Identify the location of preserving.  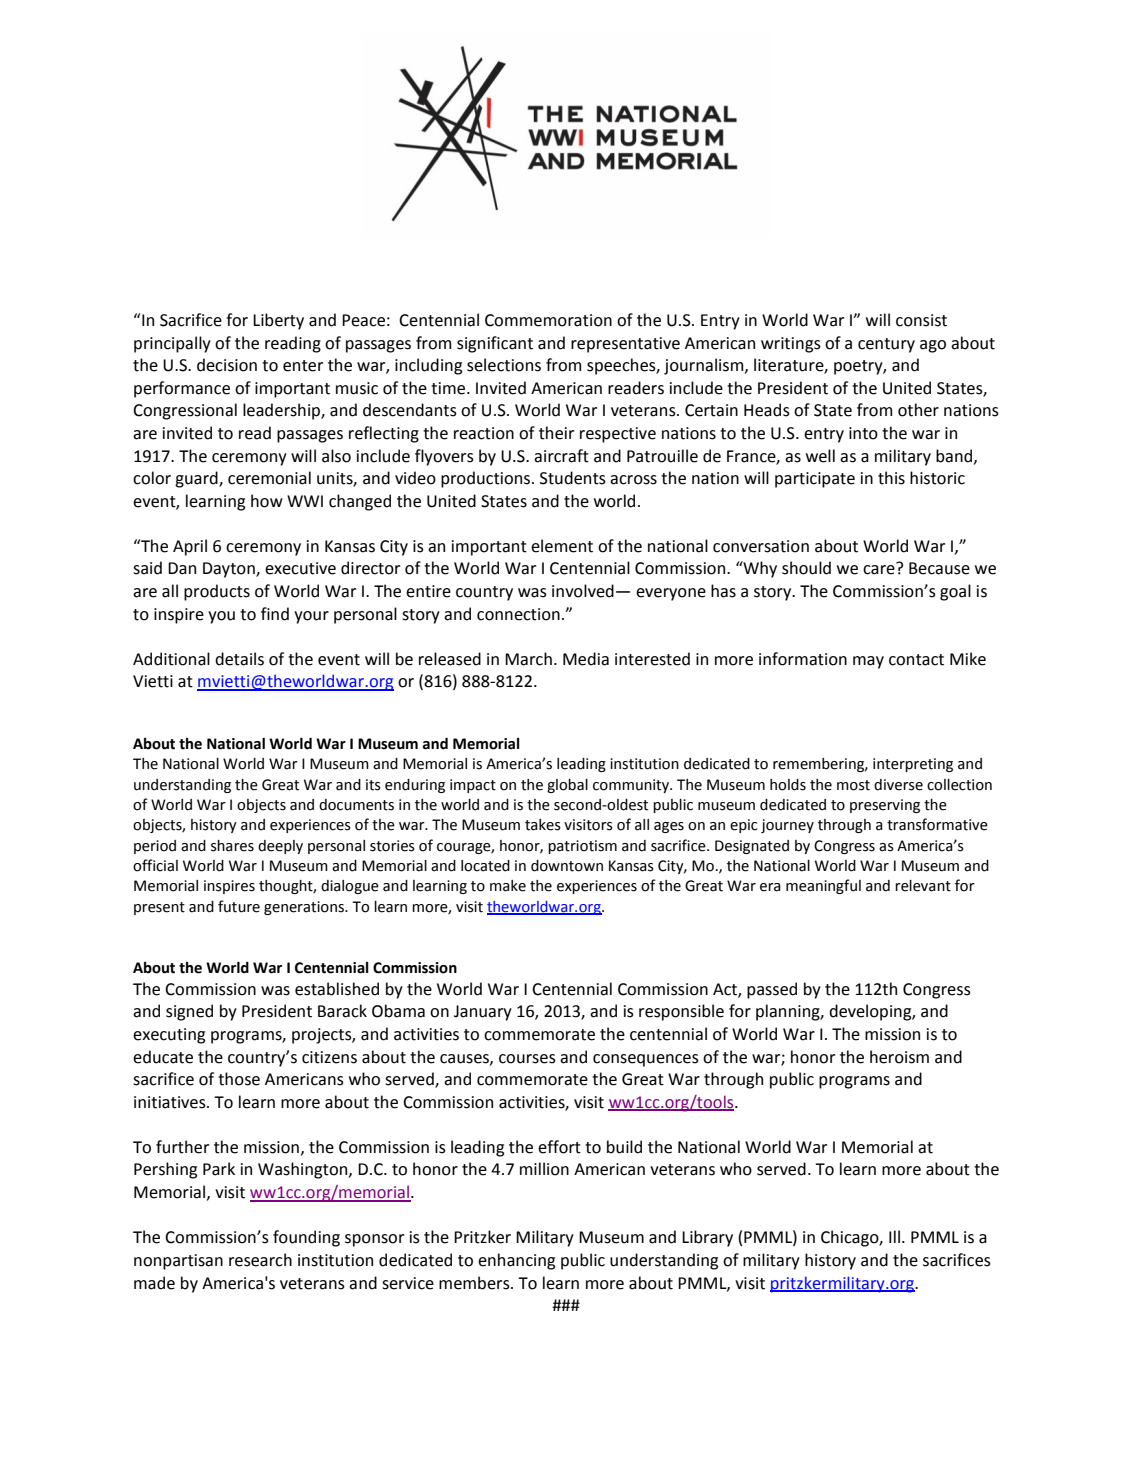
(885, 806).
